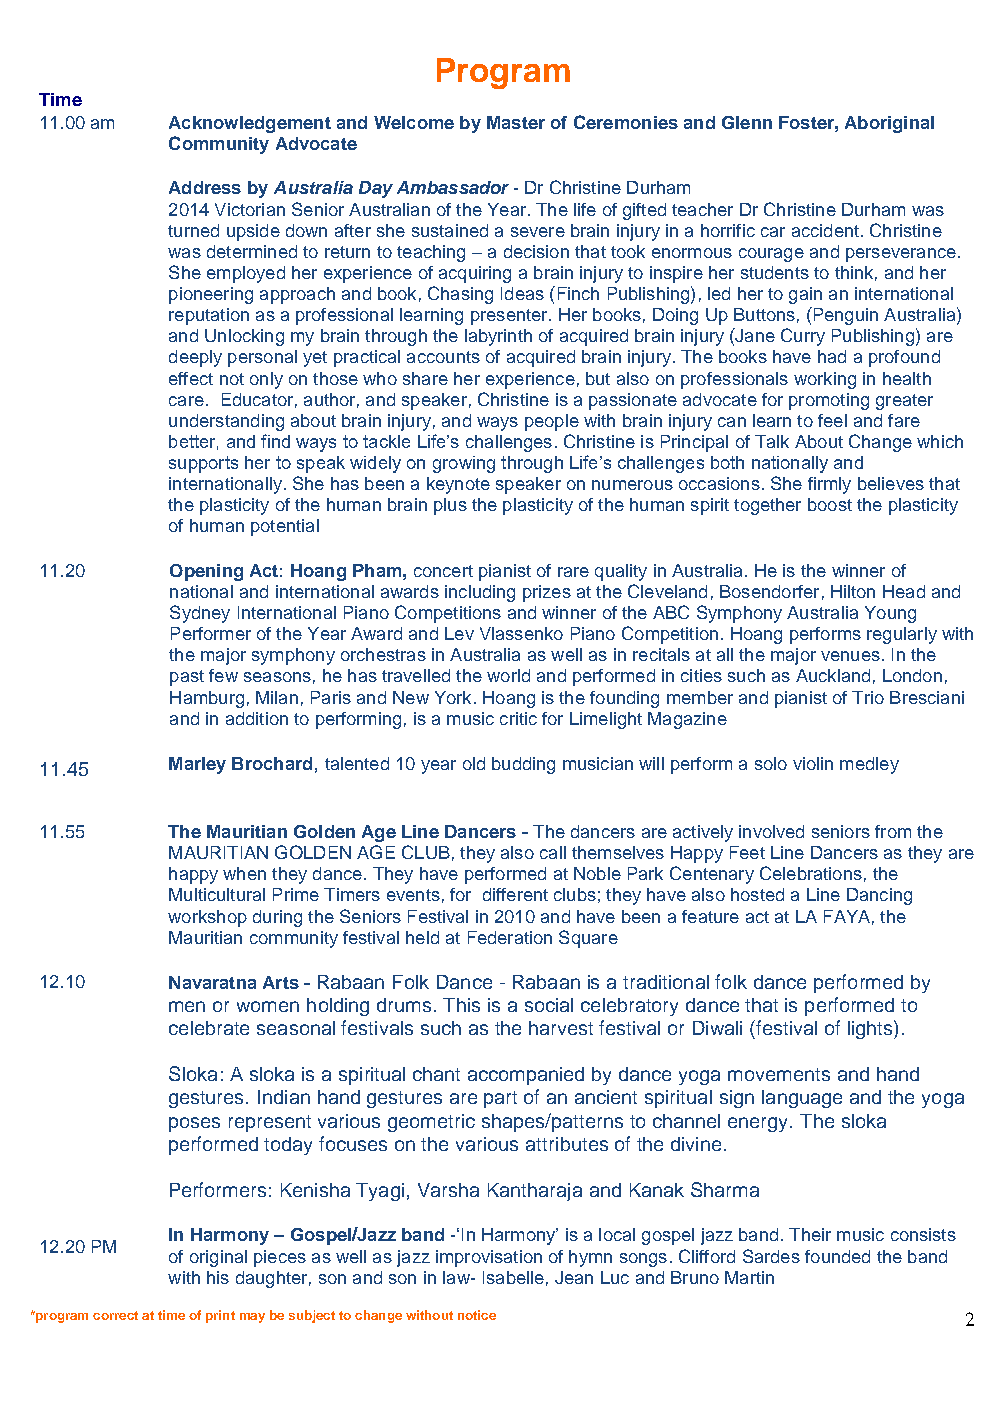  What do you see at coordinates (205, 187) in the screenshot?
I see `Address` at bounding box center [205, 187].
